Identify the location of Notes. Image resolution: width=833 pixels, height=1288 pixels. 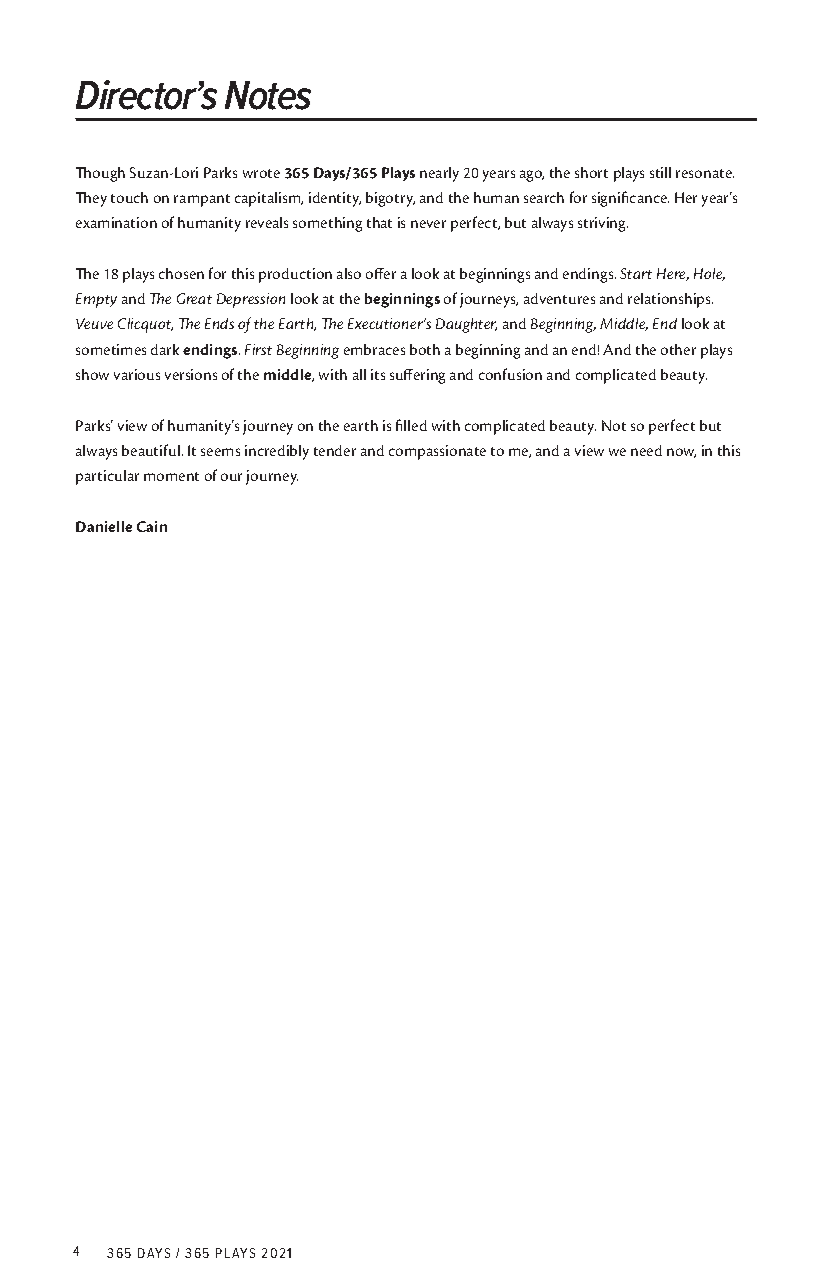
(268, 95).
